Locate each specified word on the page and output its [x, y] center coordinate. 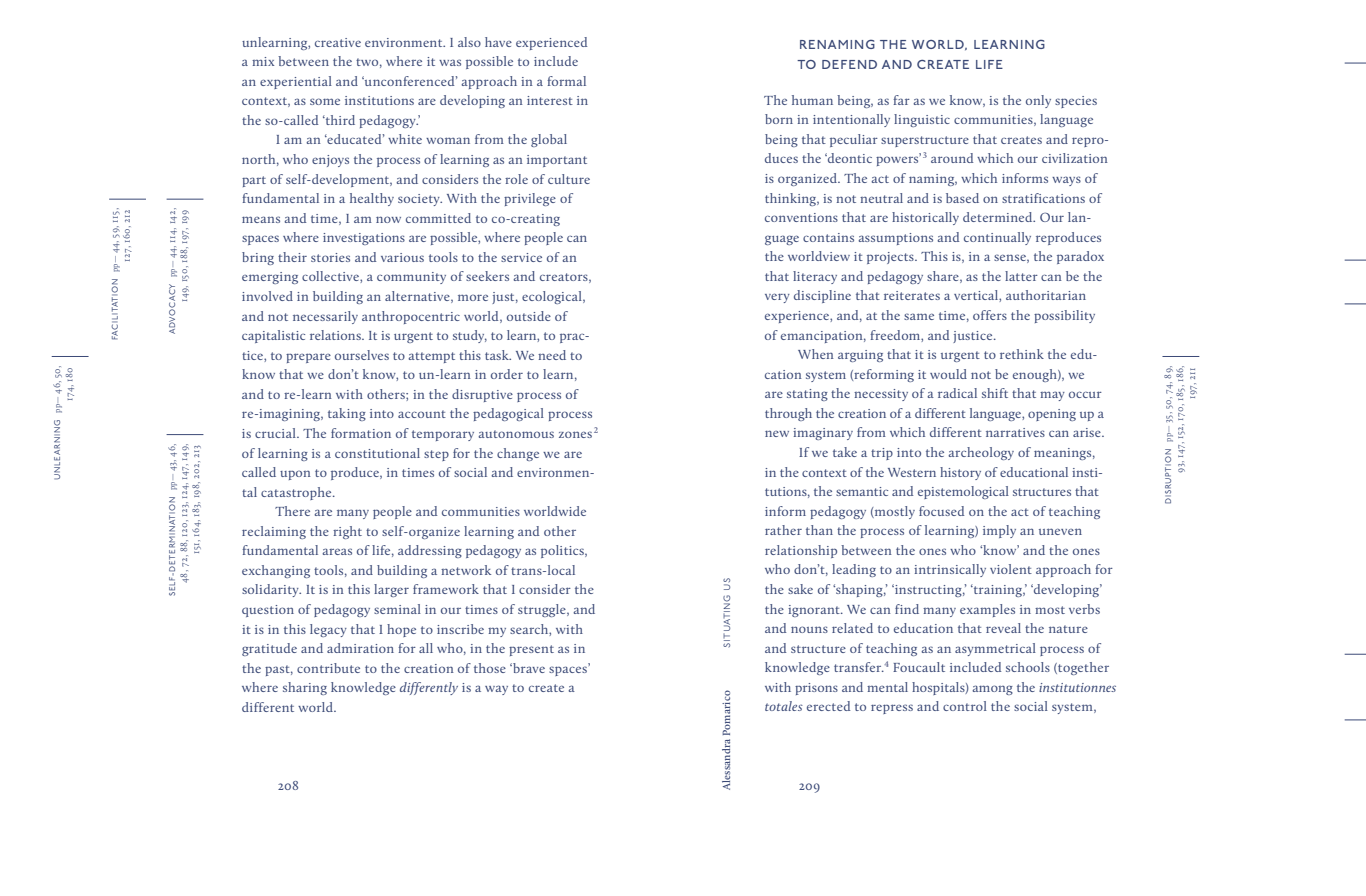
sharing [305, 688]
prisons [816, 689]
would [948, 374]
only [1038, 101]
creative [338, 42]
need [552, 355]
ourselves [362, 355]
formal [566, 81]
